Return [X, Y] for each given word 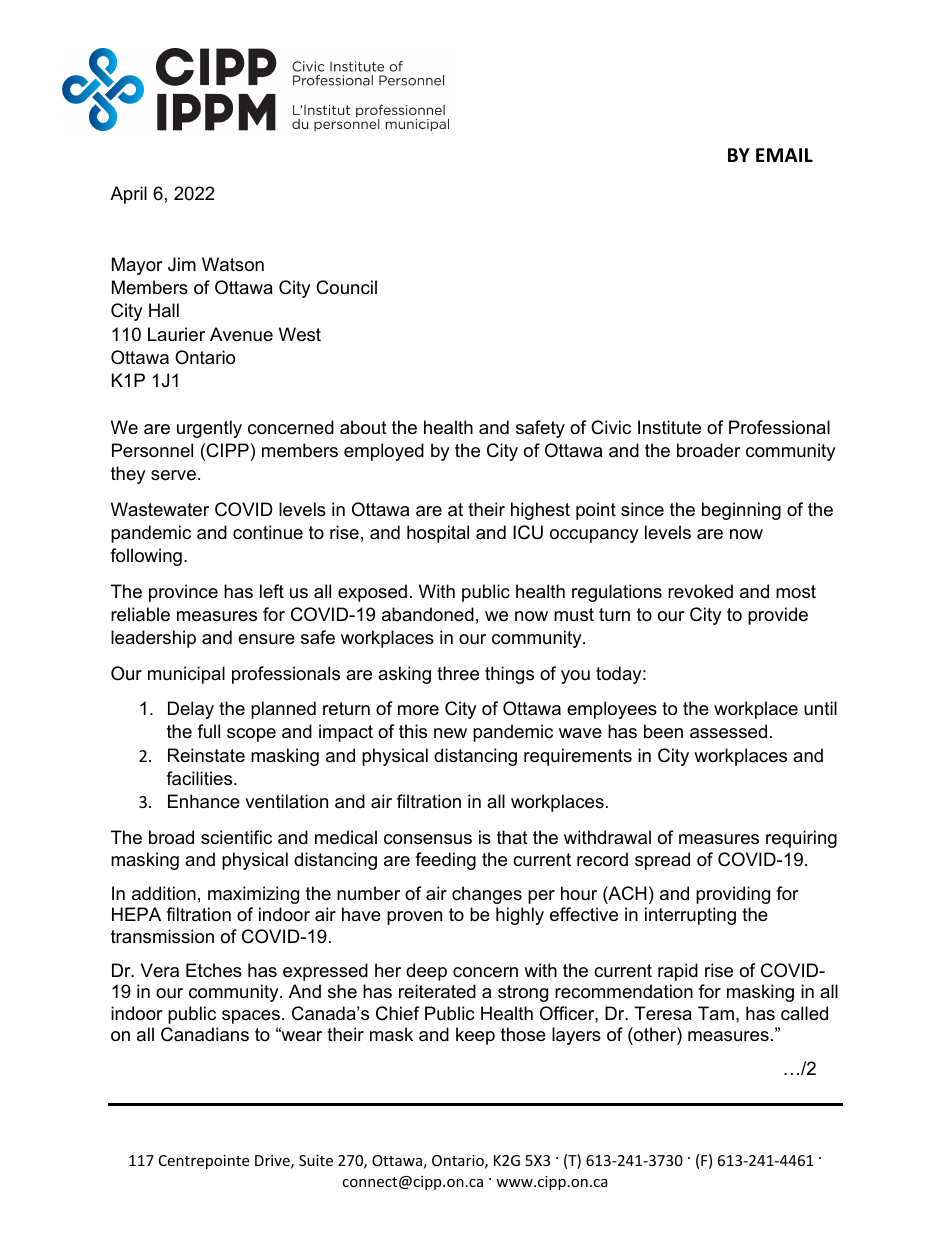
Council [346, 287]
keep [475, 1036]
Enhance [204, 801]
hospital [438, 534]
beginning [741, 511]
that [512, 837]
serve [173, 475]
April [128, 195]
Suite [316, 1160]
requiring [801, 839]
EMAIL [784, 155]
